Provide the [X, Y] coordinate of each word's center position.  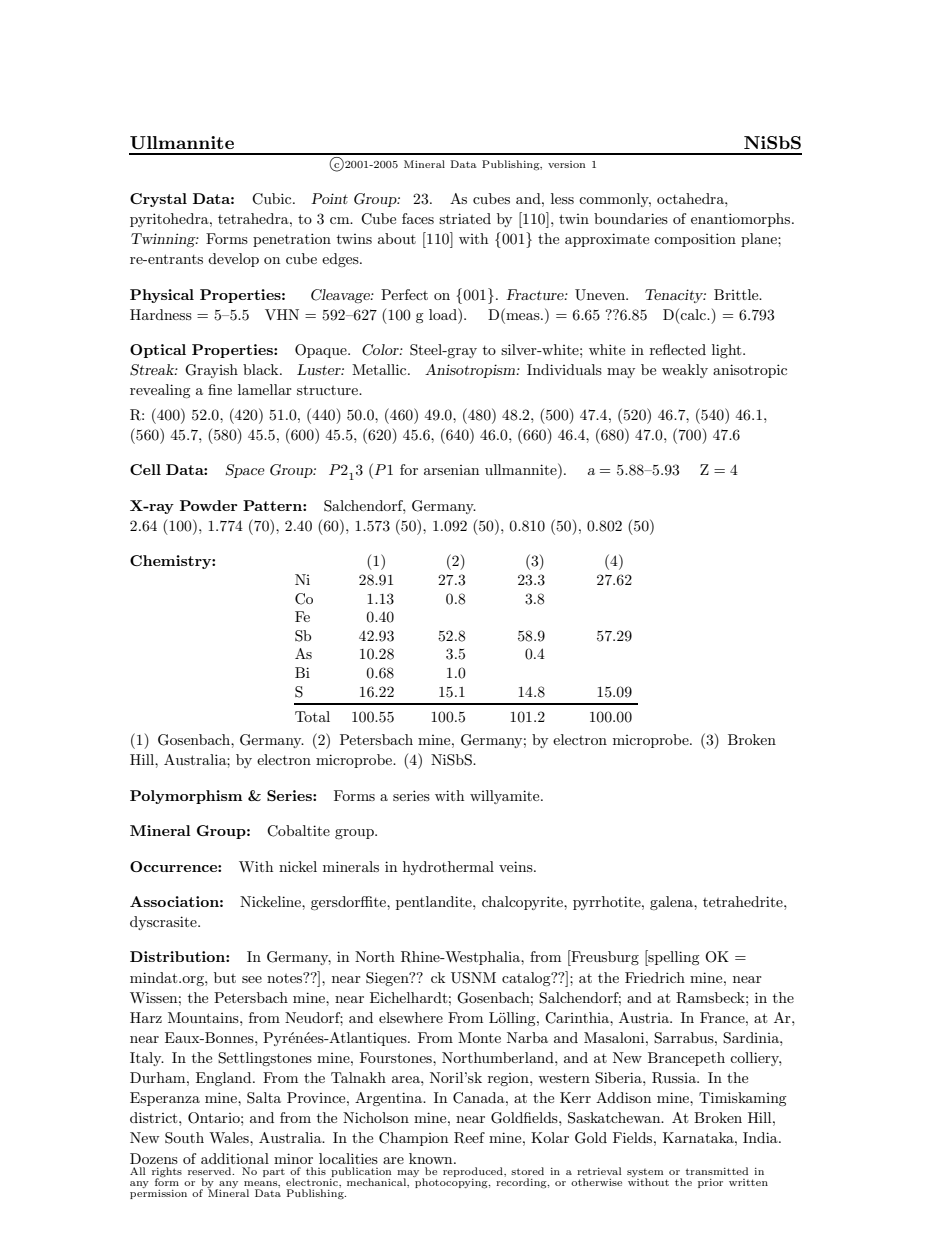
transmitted [717, 1171]
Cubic [273, 199]
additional [235, 1158]
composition [695, 240]
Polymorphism [186, 797]
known [432, 1158]
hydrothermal [448, 868]
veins [517, 866]
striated [465, 218]
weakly [685, 371]
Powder [209, 505]
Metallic [380, 369]
